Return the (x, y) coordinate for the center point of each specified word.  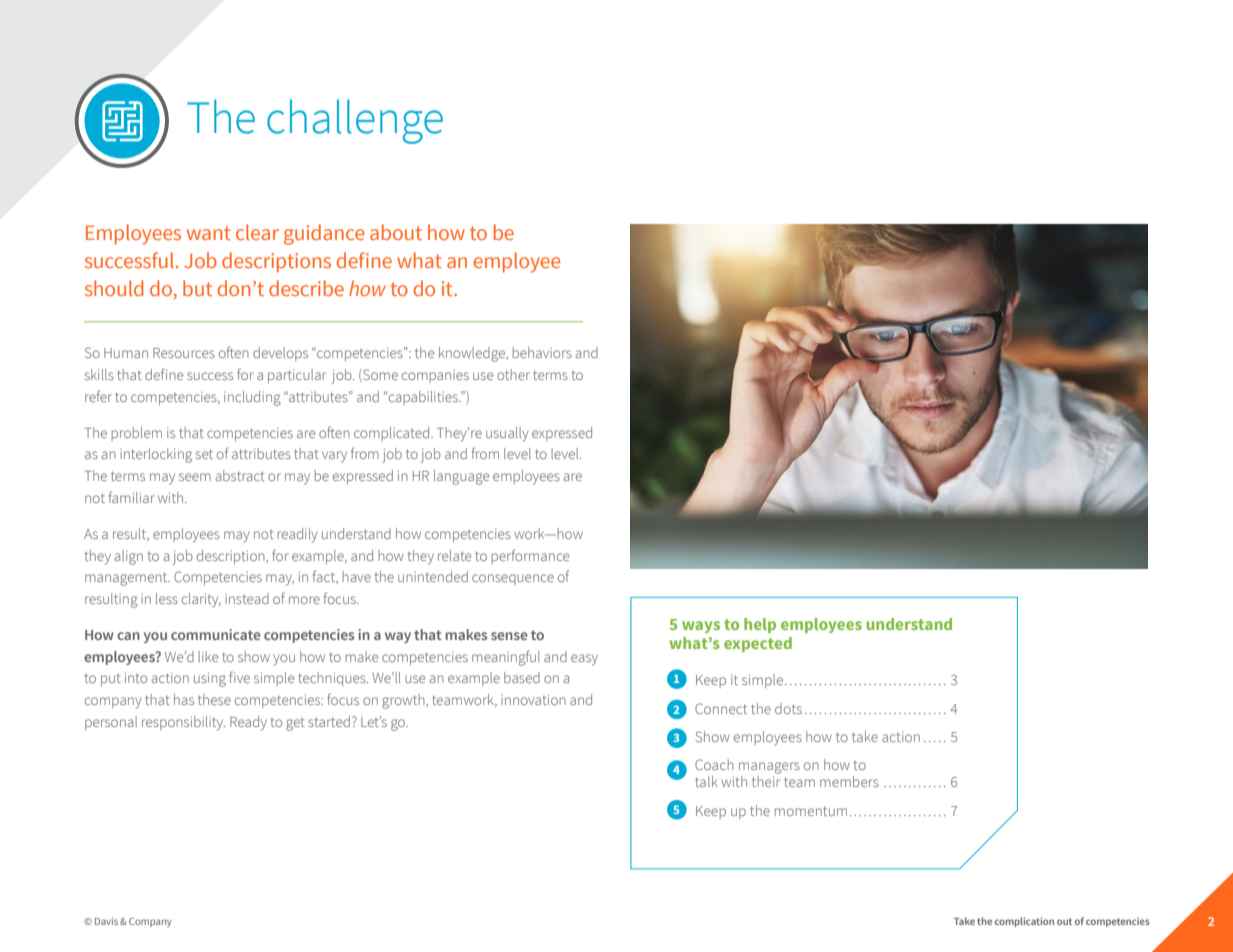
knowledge (473, 354)
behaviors (542, 352)
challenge (355, 121)
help (760, 625)
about (396, 232)
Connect (721, 708)
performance (530, 556)
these (214, 699)
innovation (533, 699)
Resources (184, 353)
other (513, 374)
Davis (106, 921)
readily (298, 535)
